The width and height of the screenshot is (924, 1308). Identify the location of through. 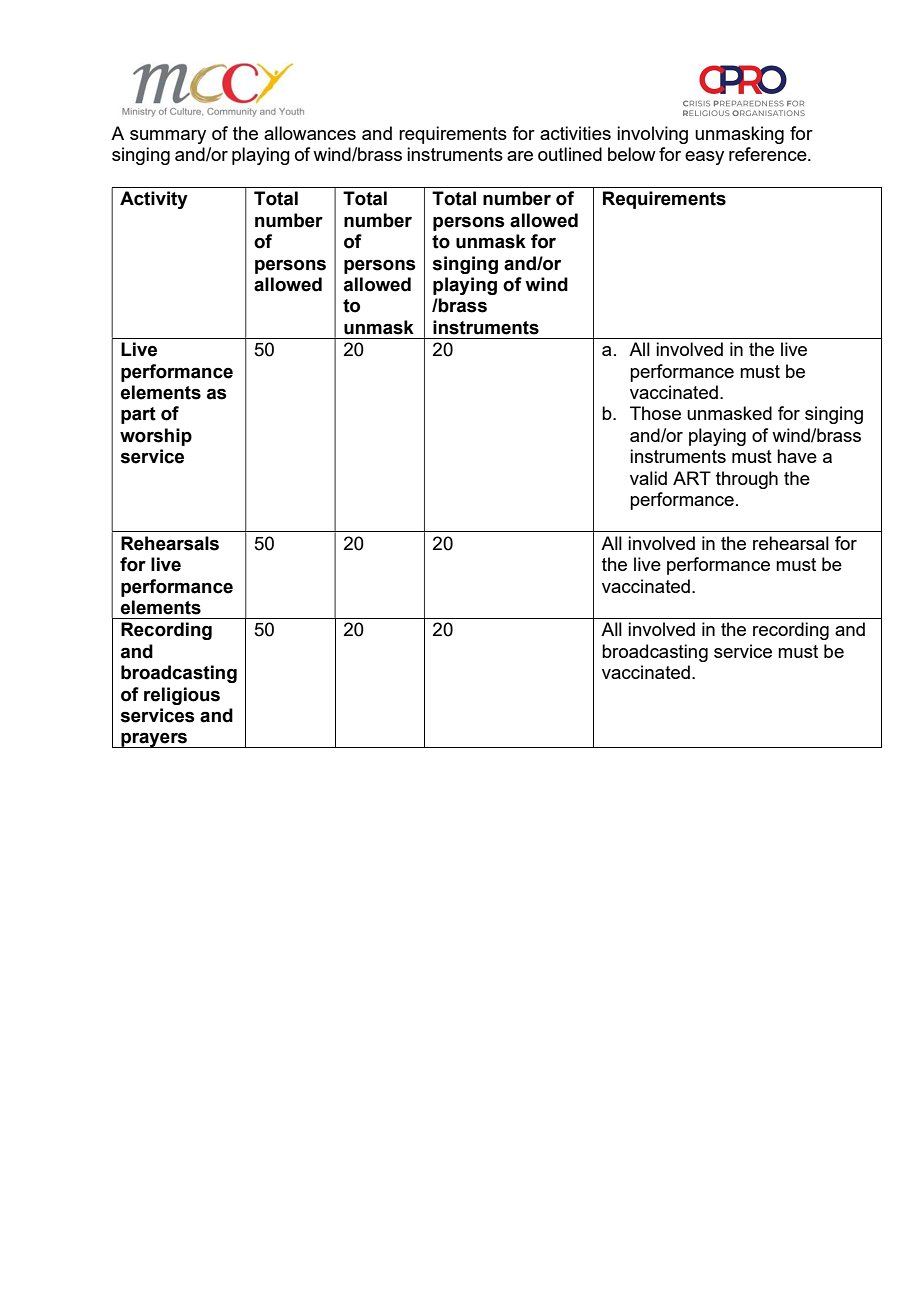
(747, 480).
